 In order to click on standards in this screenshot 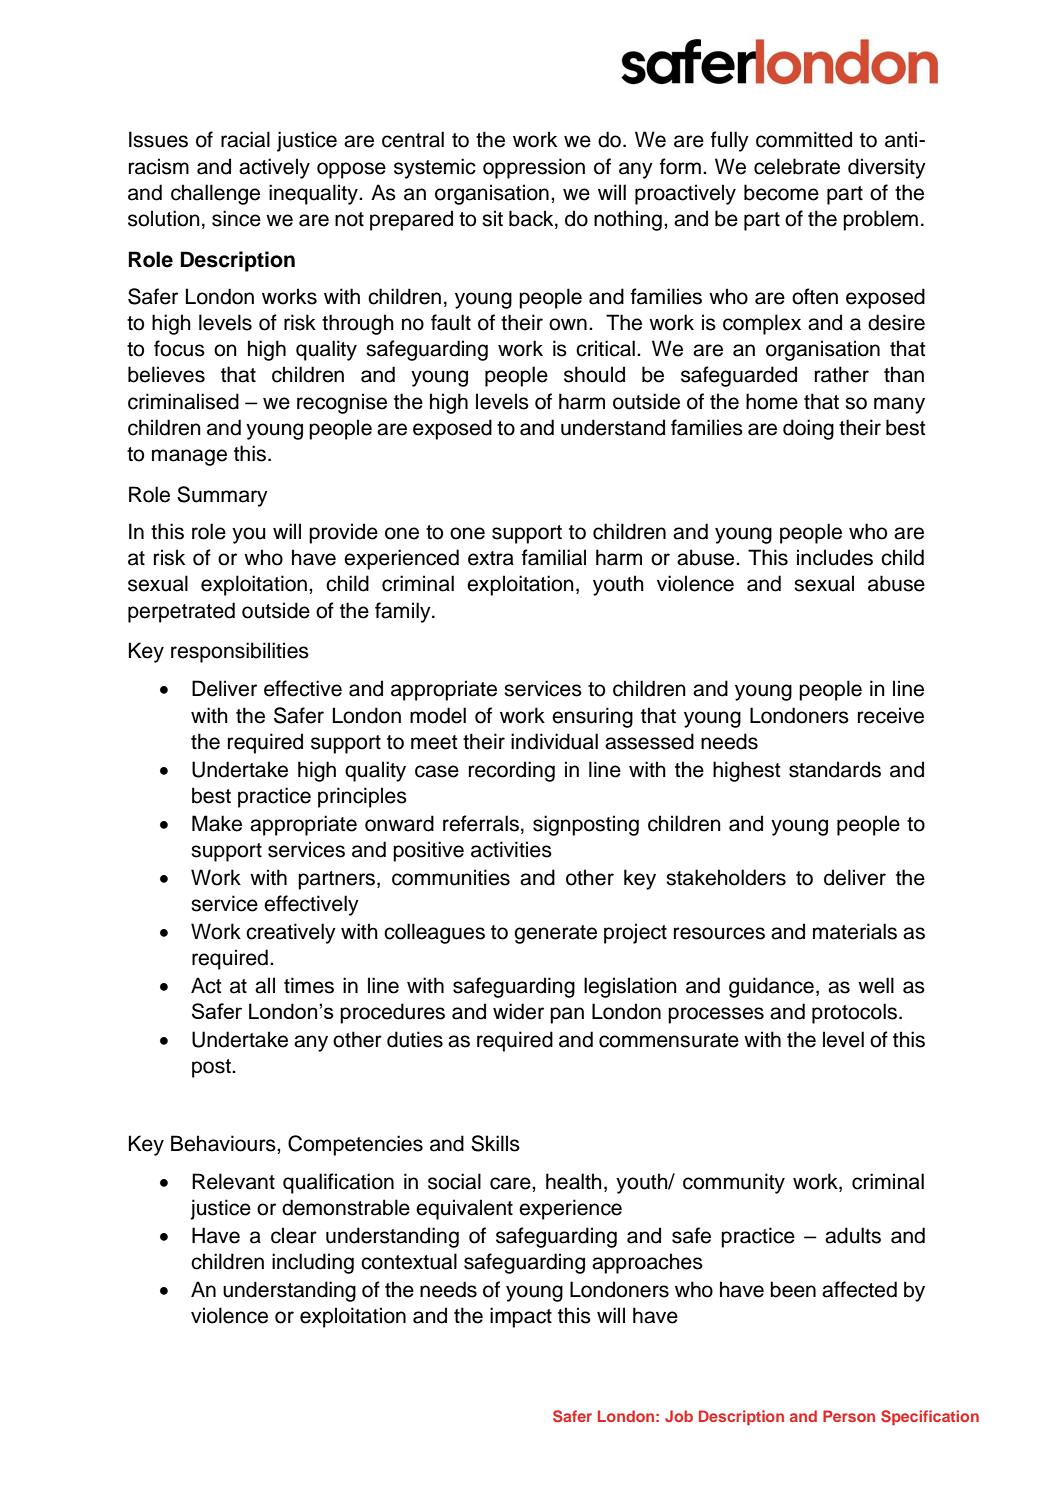, I will do `click(835, 769)`.
